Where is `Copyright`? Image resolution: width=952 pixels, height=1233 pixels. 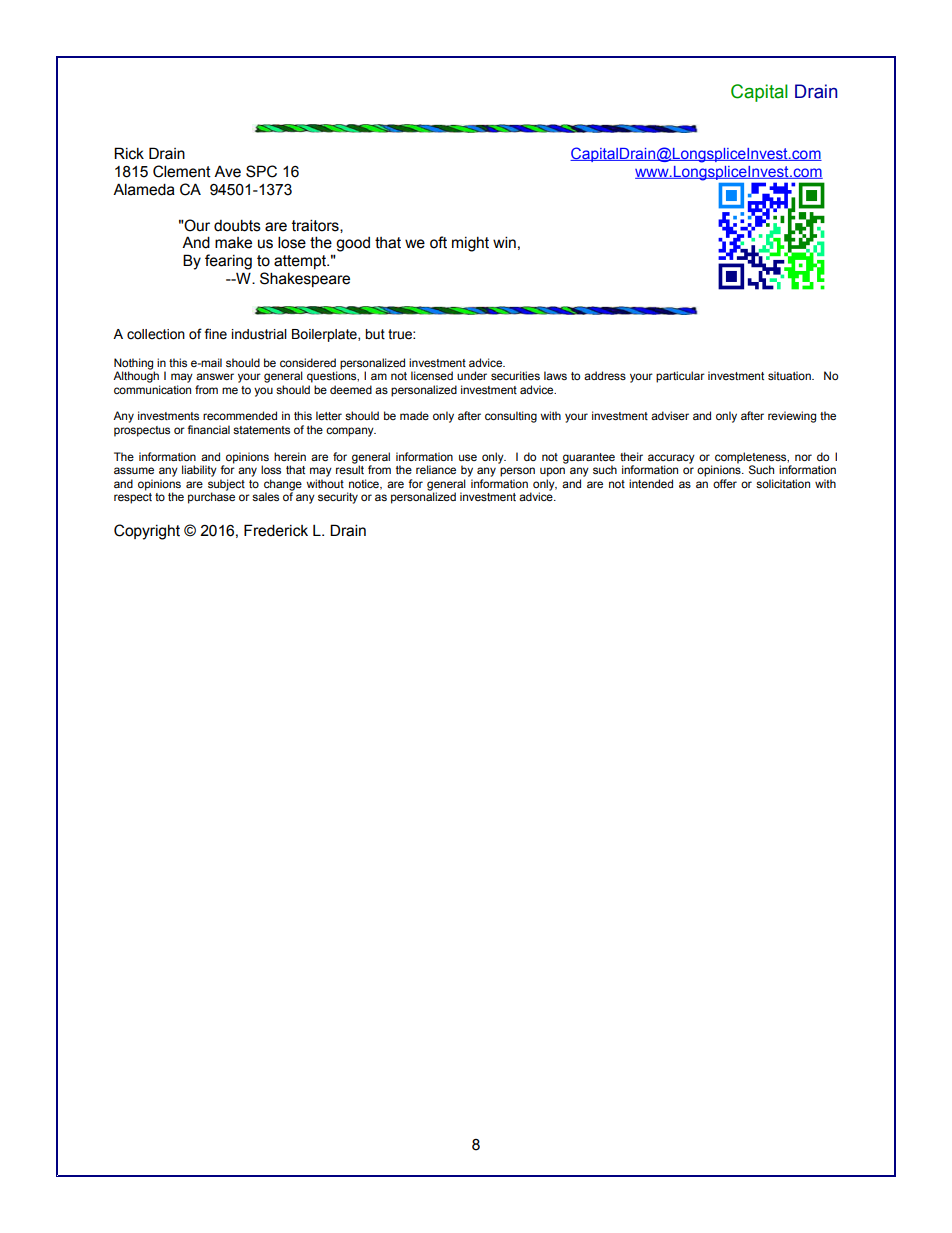 Copyright is located at coordinates (147, 532).
